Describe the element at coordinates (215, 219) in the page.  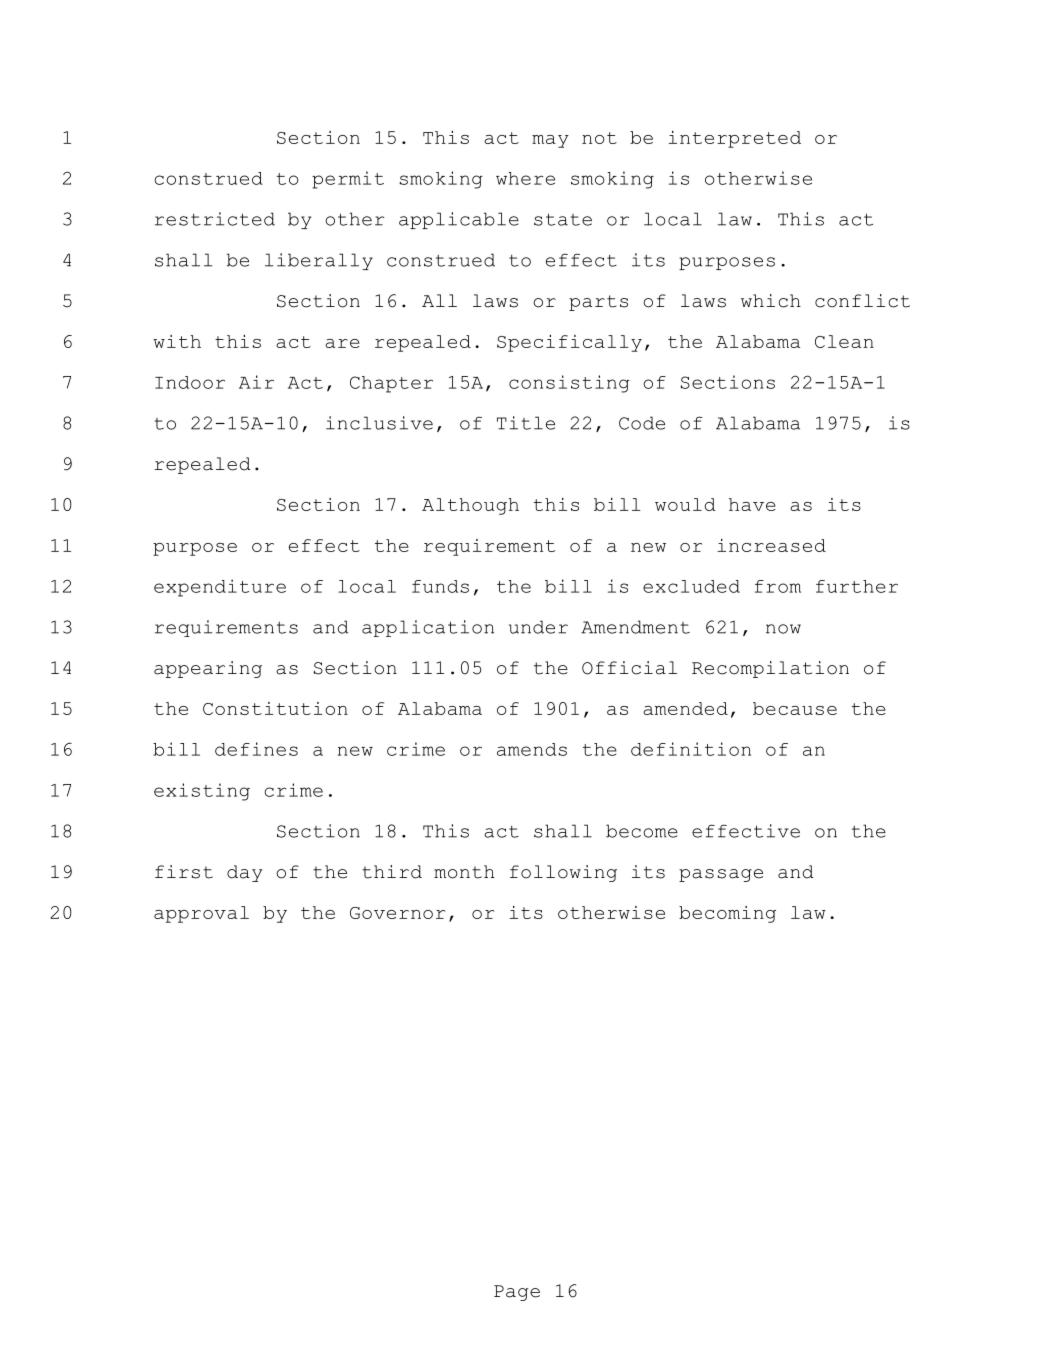
I see `restricted` at that location.
